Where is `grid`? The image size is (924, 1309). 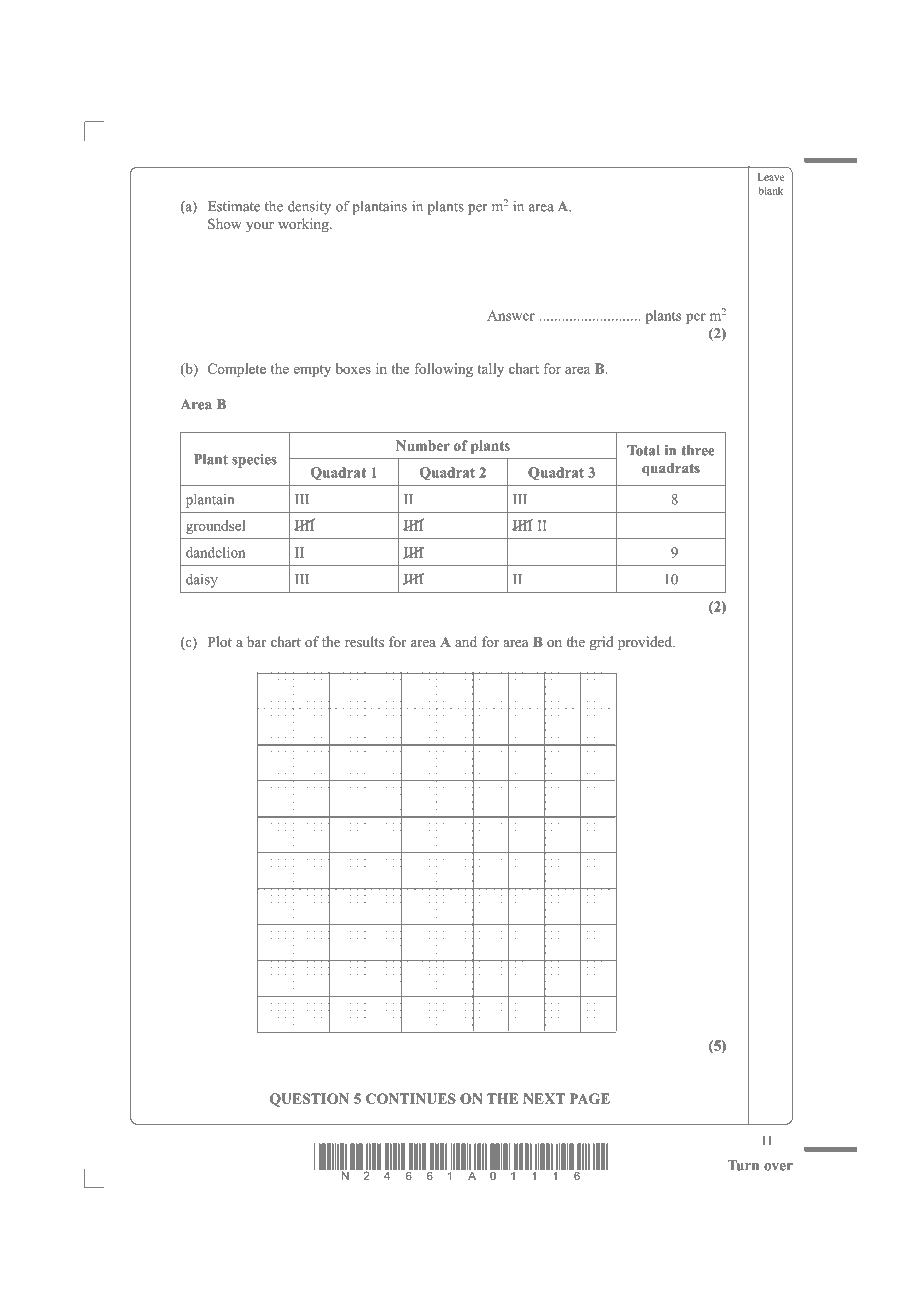 grid is located at coordinates (602, 643).
